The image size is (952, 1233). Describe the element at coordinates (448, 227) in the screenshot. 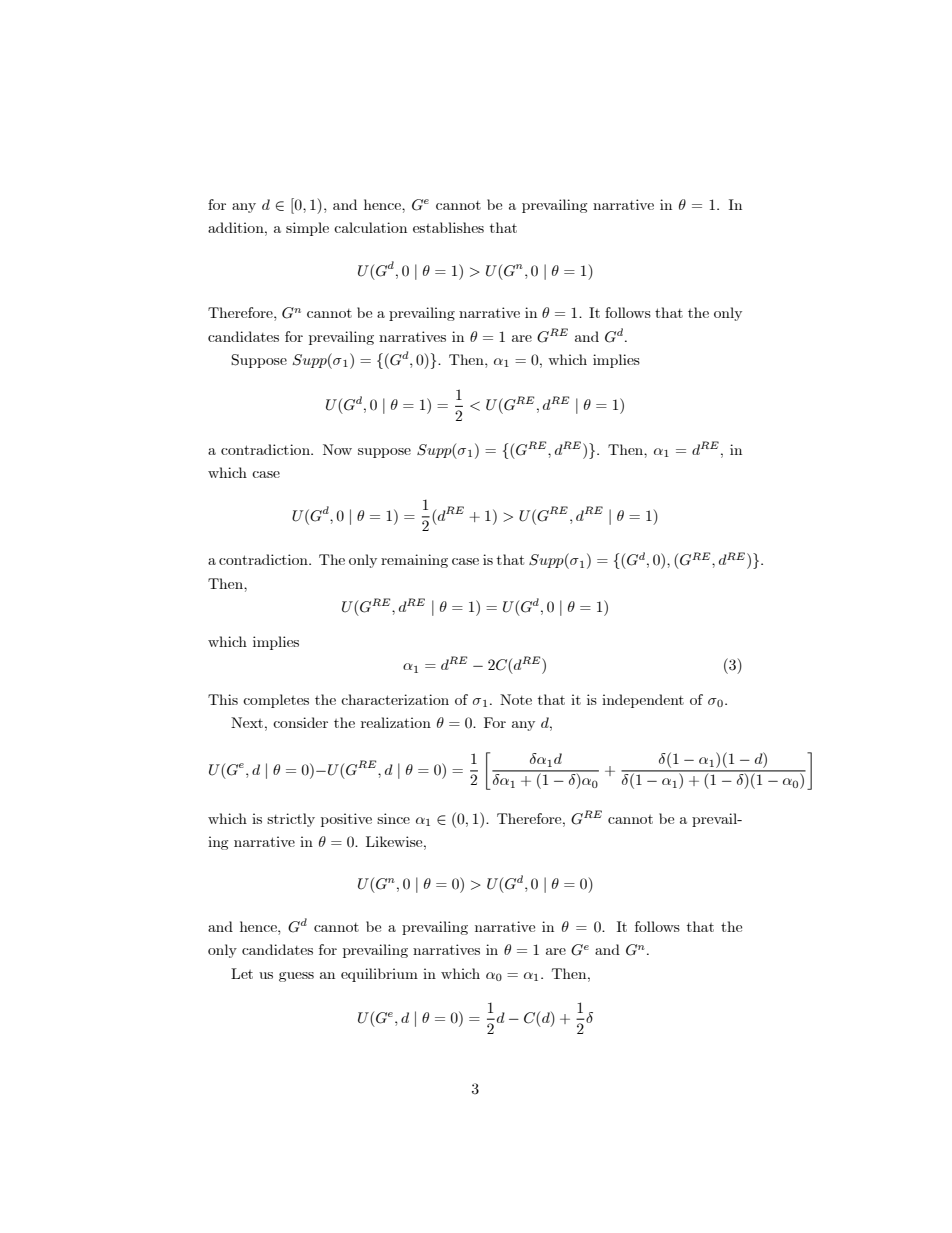

I see `establishes` at that location.
